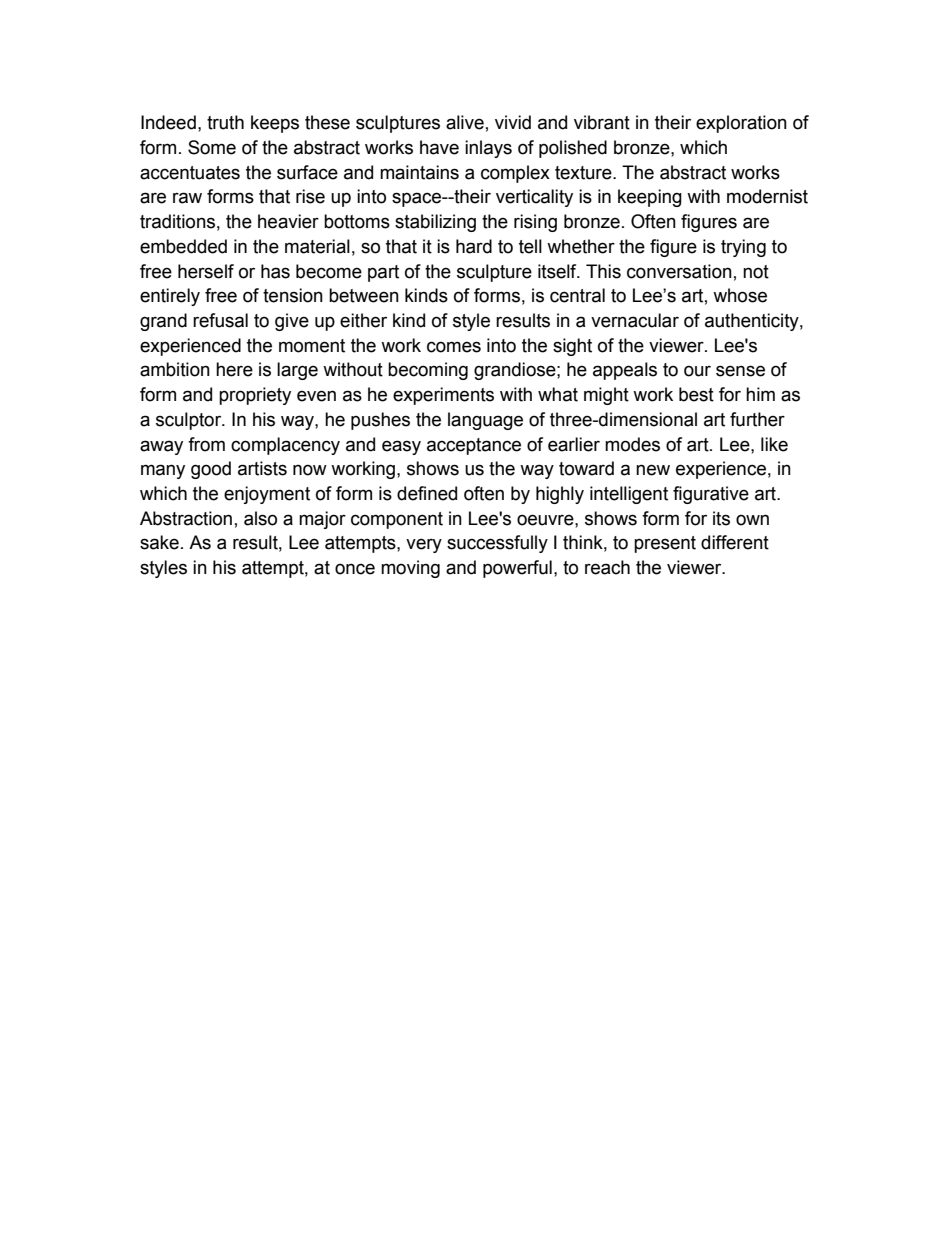 The image size is (952, 1233). Describe the element at coordinates (454, 347) in the screenshot. I see `comes` at that location.
